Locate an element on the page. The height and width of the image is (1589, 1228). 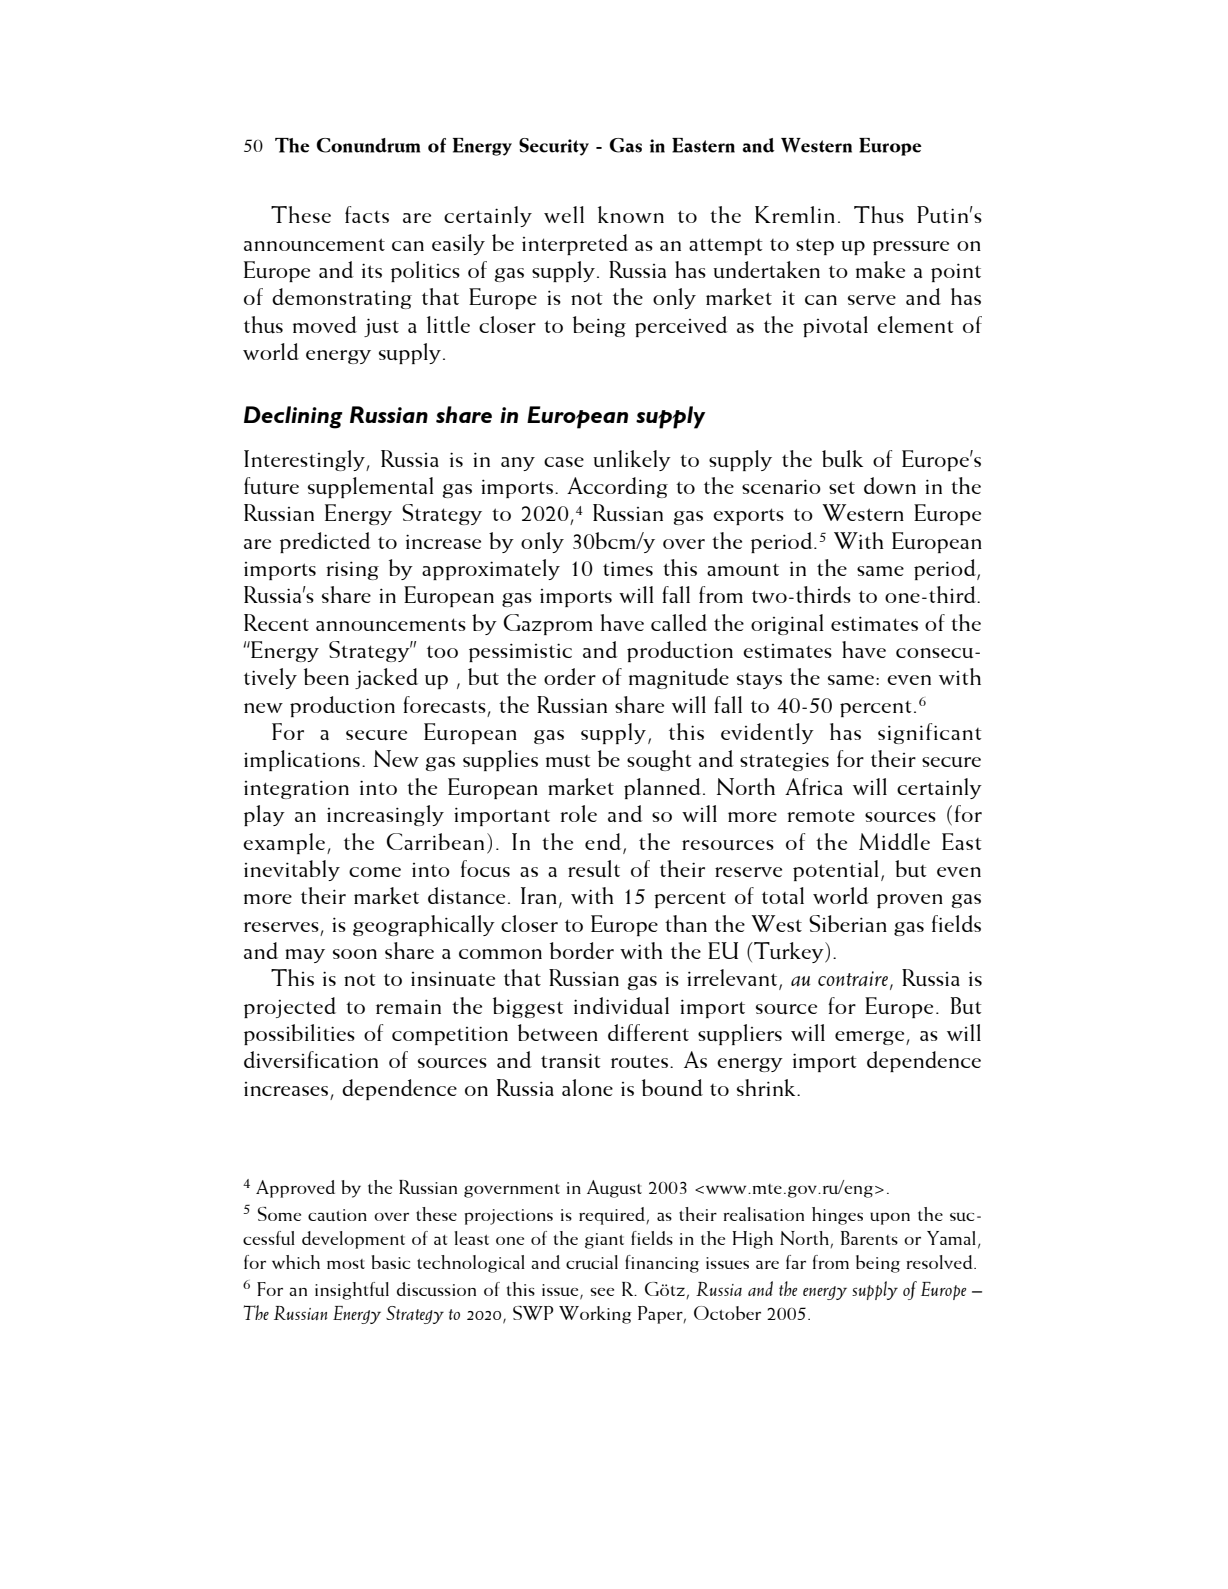
see is located at coordinates (602, 1292).
